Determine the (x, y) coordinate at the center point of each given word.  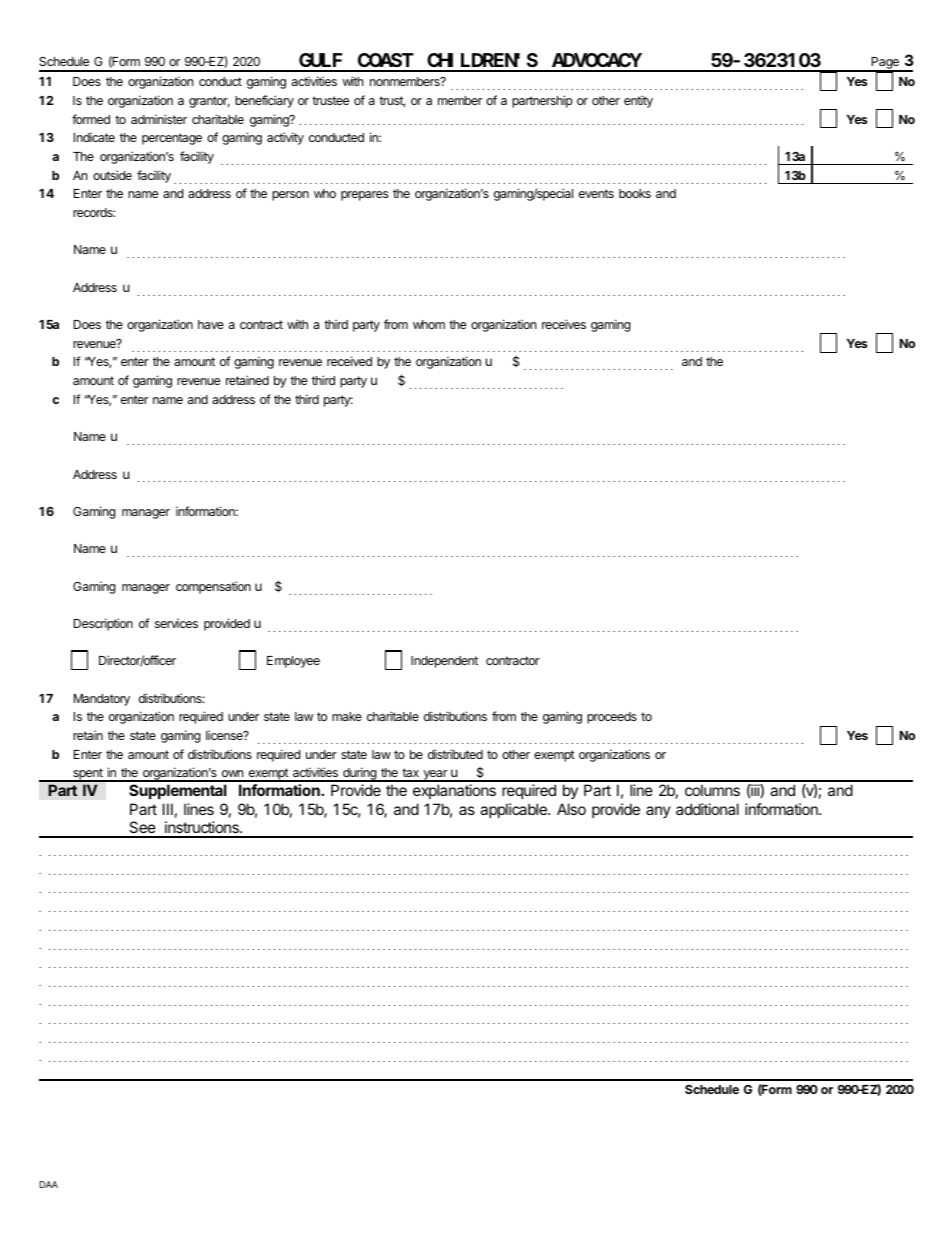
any (658, 812)
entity (638, 102)
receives (564, 324)
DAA (49, 1184)
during (359, 774)
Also (571, 809)
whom (429, 324)
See (142, 829)
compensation (213, 587)
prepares (364, 196)
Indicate (94, 137)
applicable (514, 810)
